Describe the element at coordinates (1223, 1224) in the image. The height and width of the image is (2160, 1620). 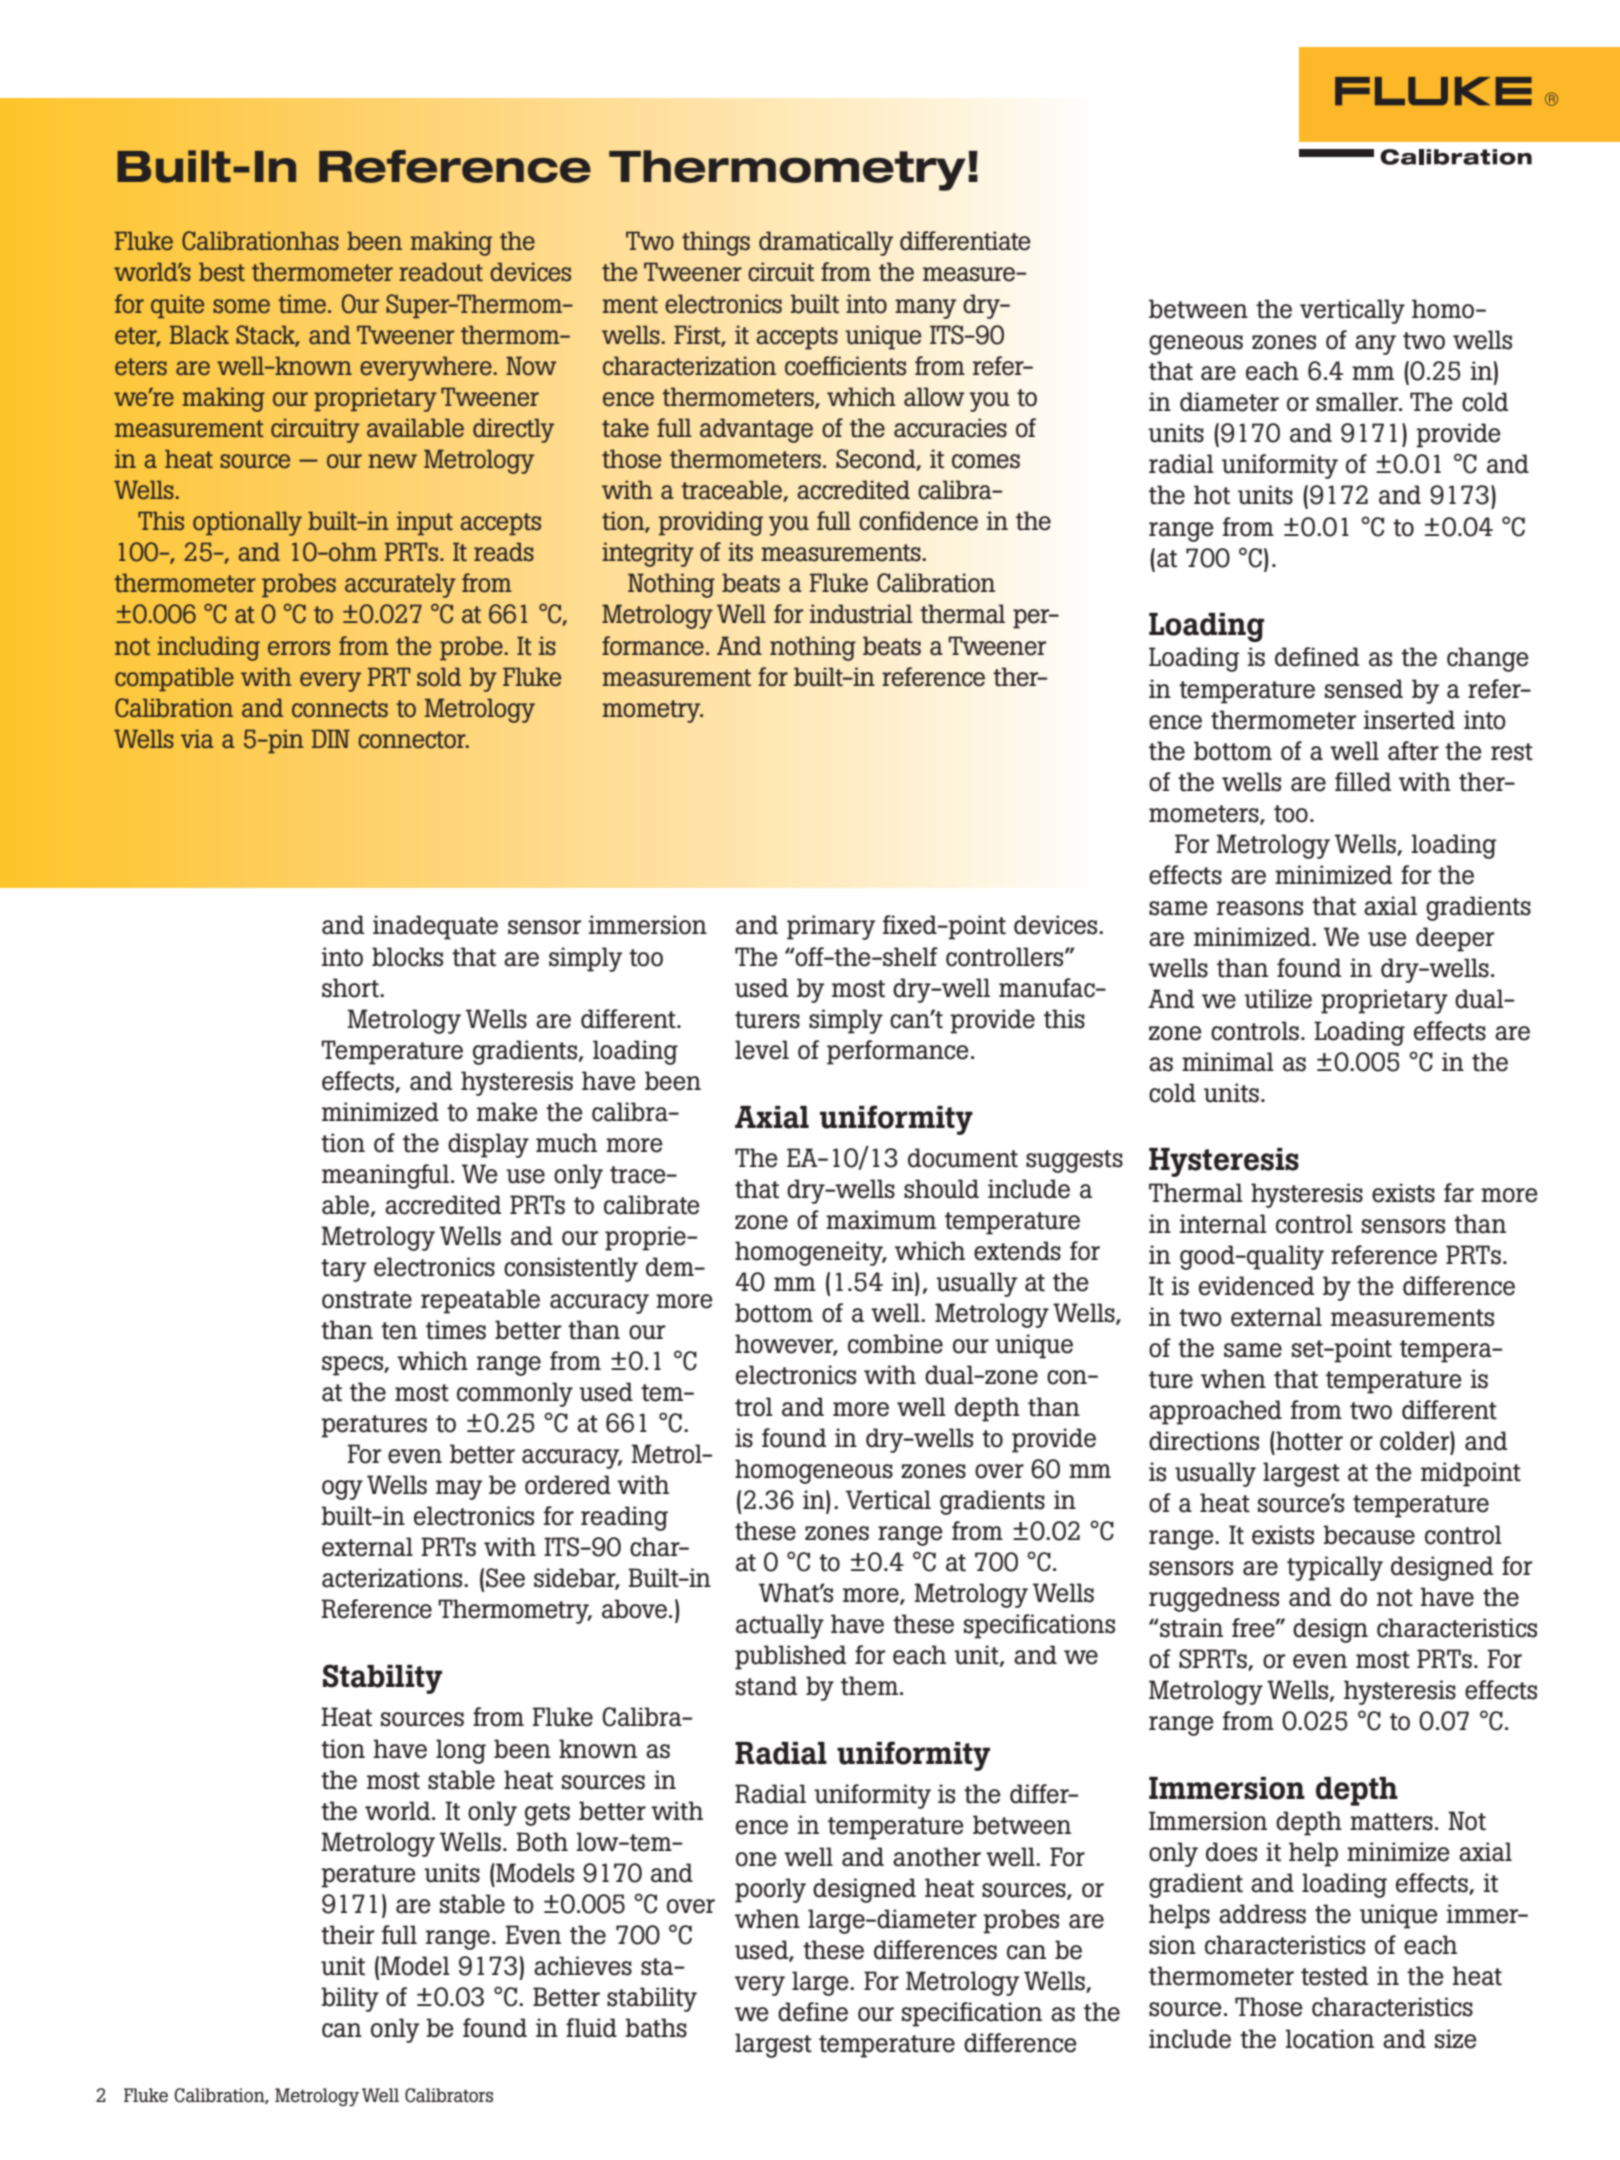
I see `internal` at that location.
